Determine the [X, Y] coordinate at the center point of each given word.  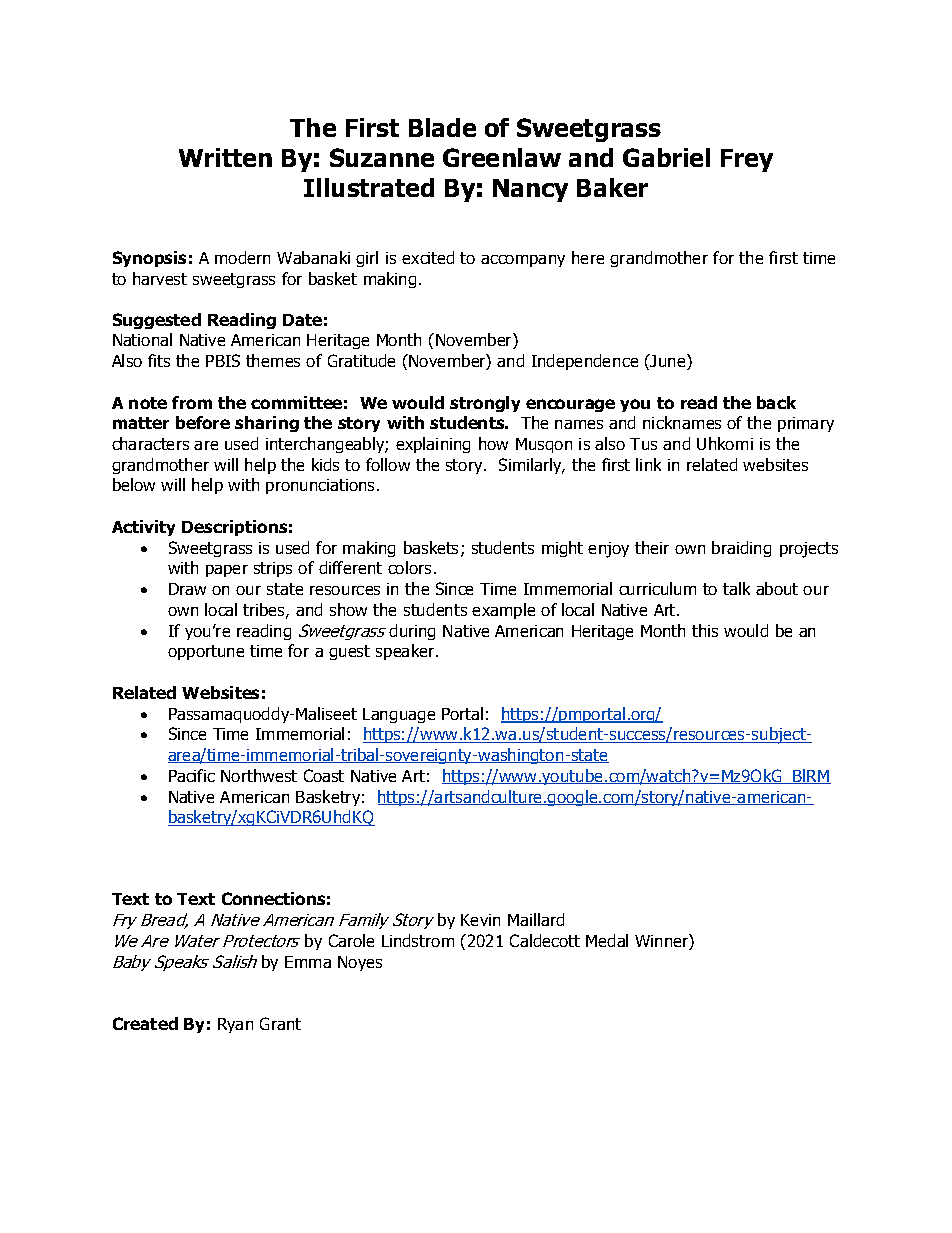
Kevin [480, 920]
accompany [523, 261]
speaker [406, 652]
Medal [607, 940]
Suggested [157, 321]
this [705, 630]
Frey [747, 160]
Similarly [532, 466]
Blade [442, 127]
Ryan [235, 1025]
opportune [206, 652]
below [134, 484]
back [776, 402]
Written [225, 157]
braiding [741, 549]
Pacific [192, 775]
